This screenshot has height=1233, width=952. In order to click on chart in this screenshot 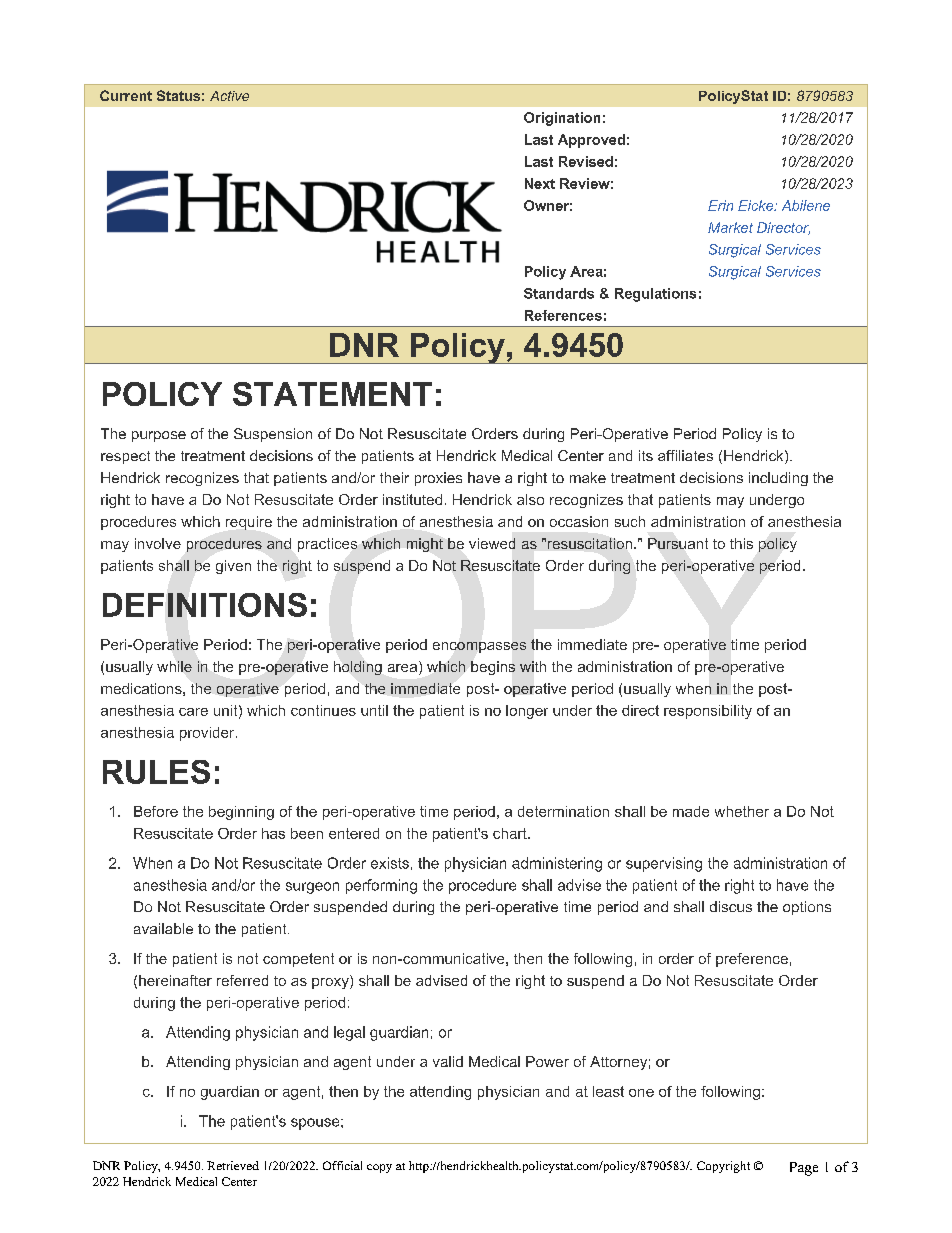, I will do `click(511, 833)`.
